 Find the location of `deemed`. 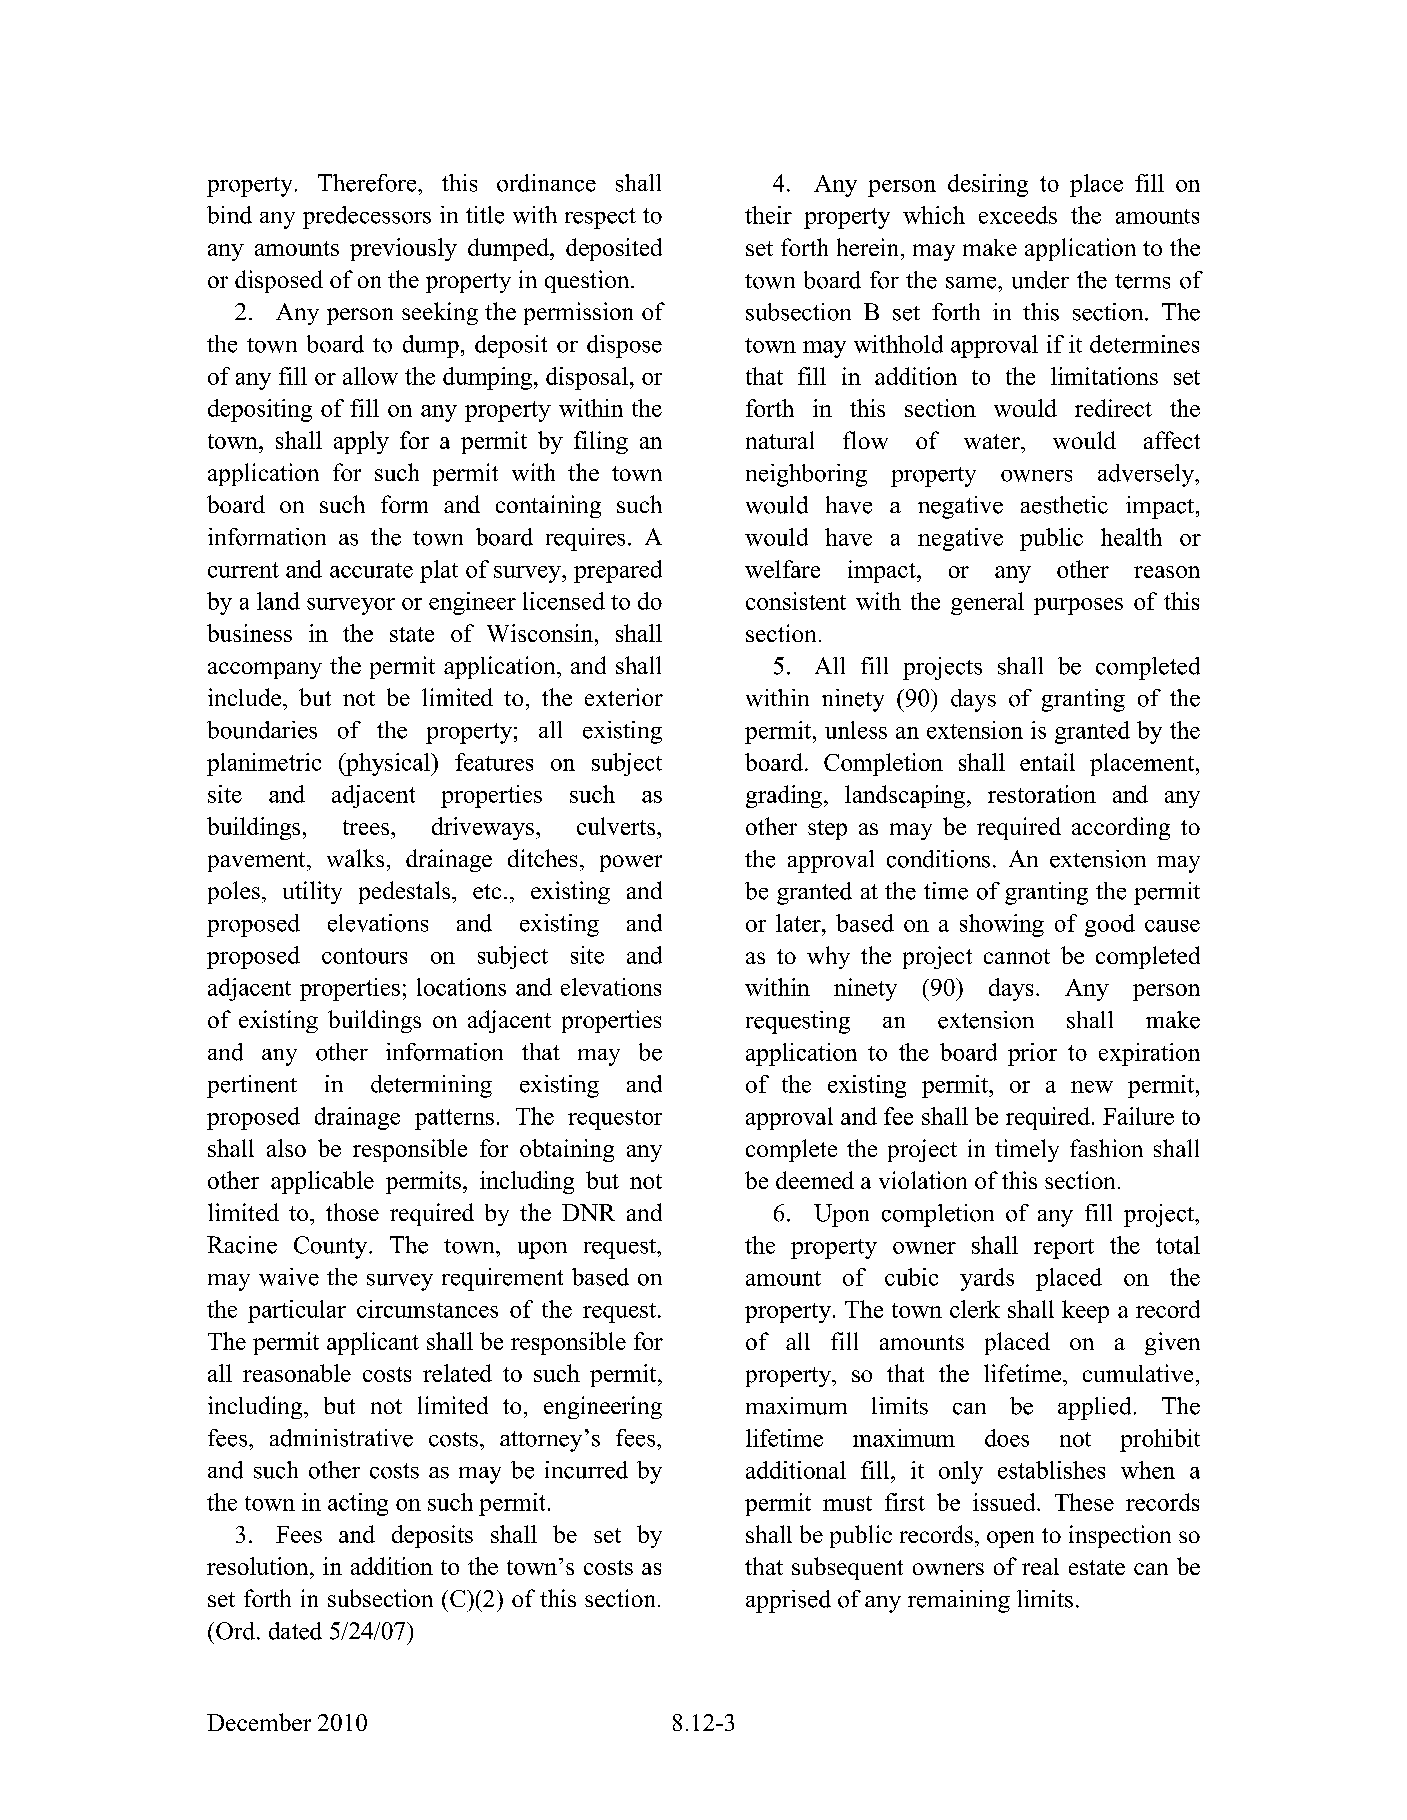

deemed is located at coordinates (815, 1180).
